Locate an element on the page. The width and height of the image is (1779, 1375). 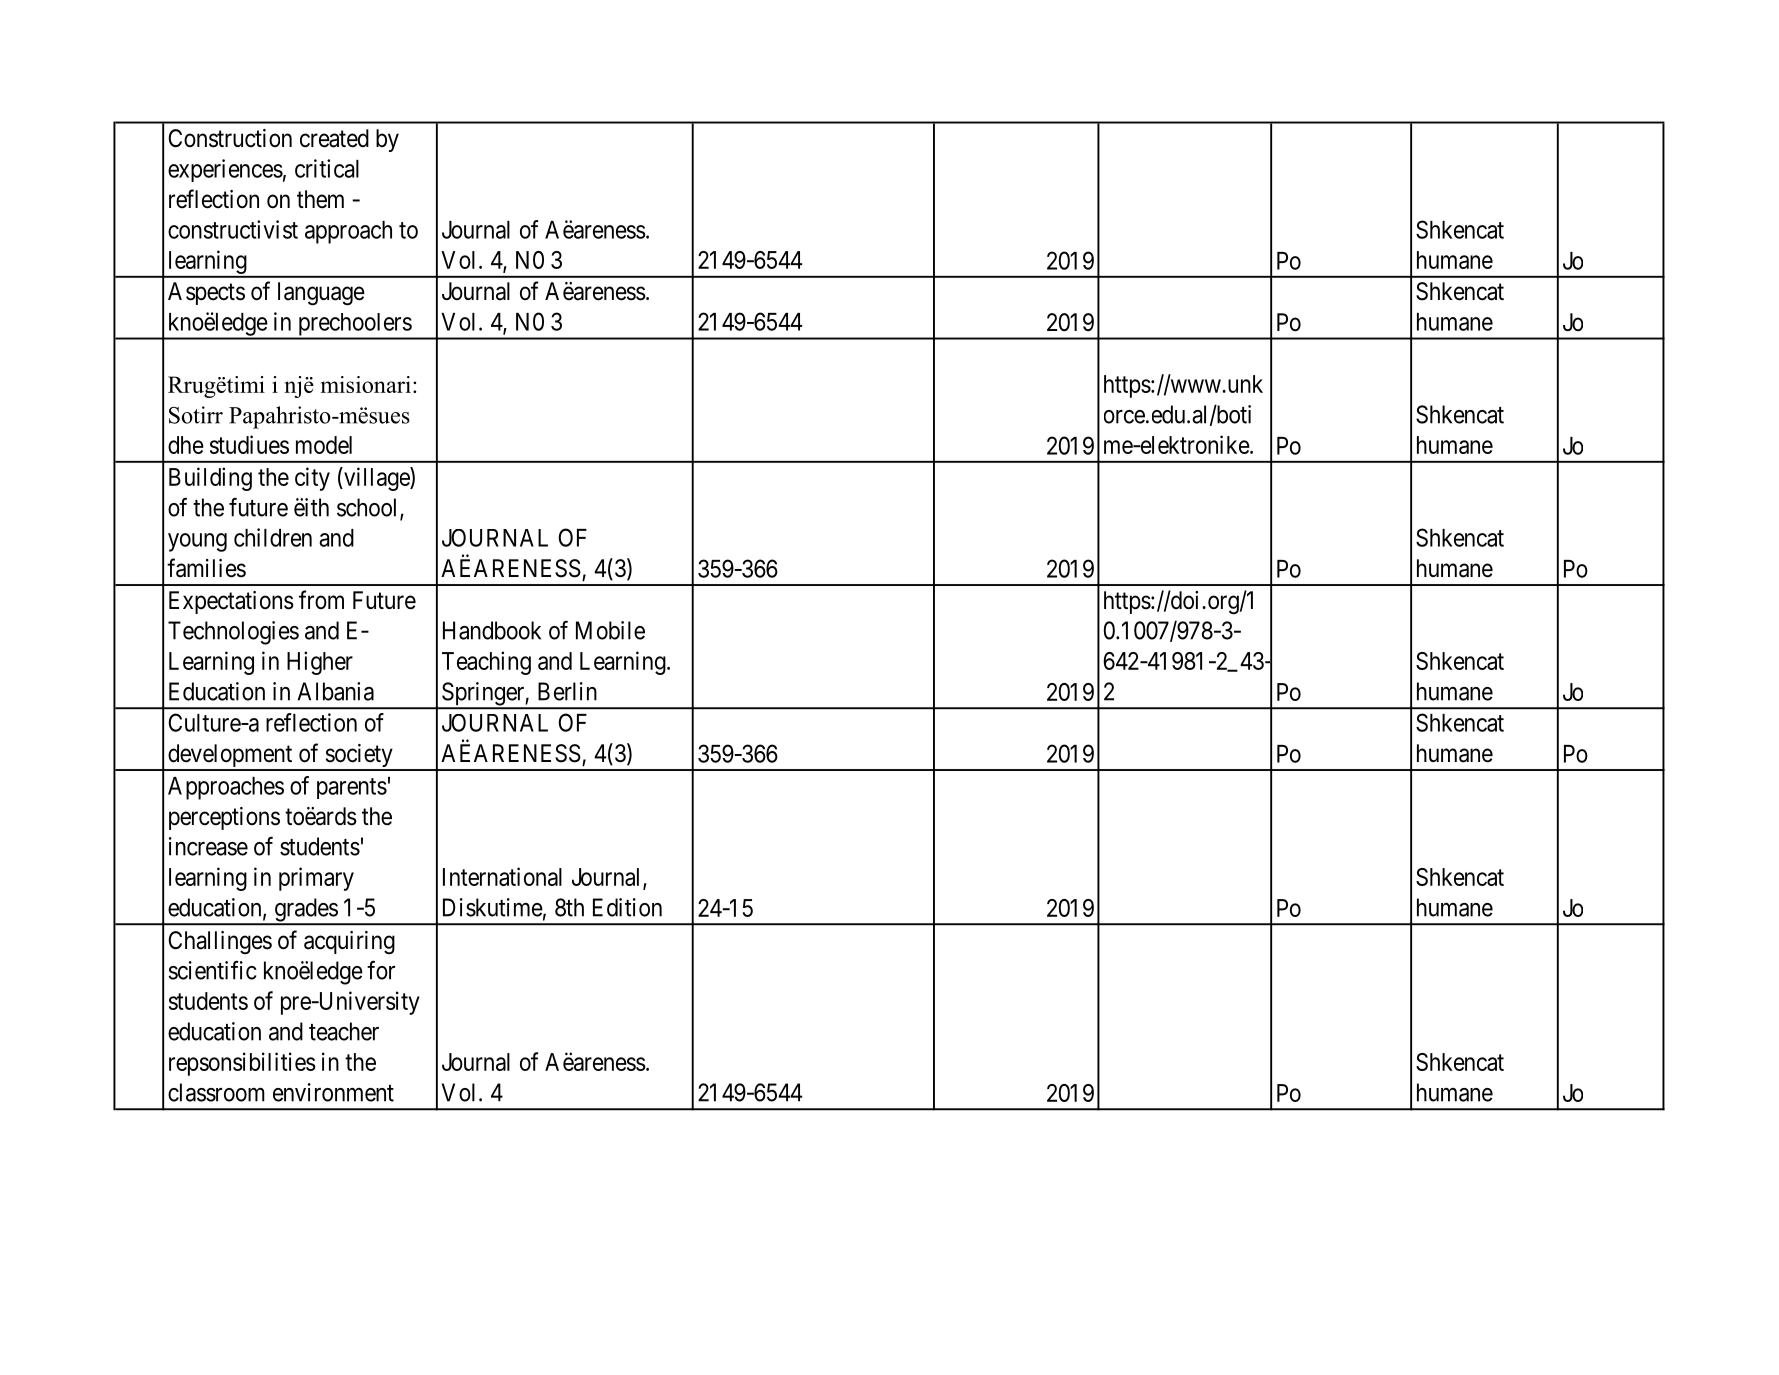
development is located at coordinates (230, 757).
